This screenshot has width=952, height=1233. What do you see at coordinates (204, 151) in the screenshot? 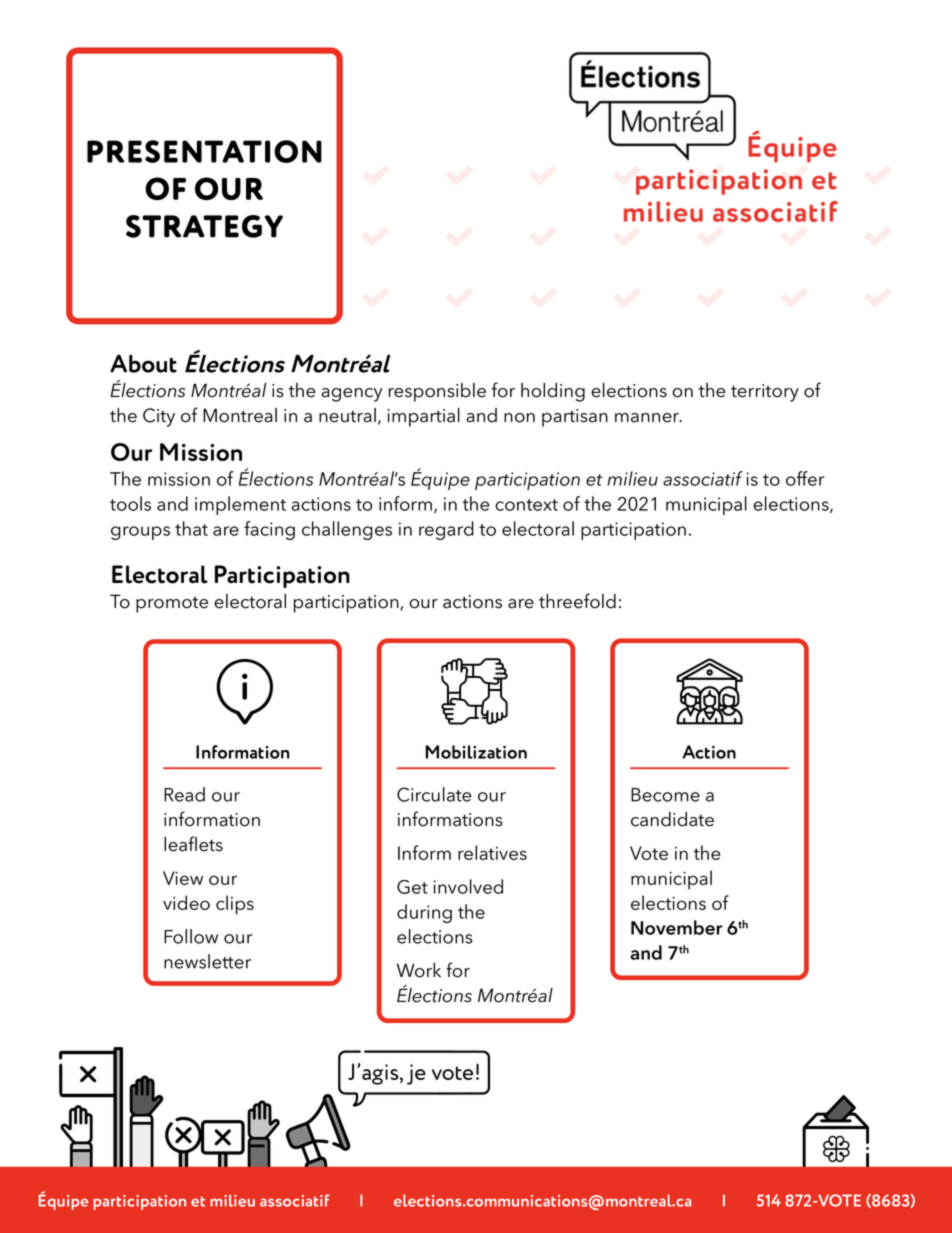
I see `PRESENTATION` at bounding box center [204, 151].
